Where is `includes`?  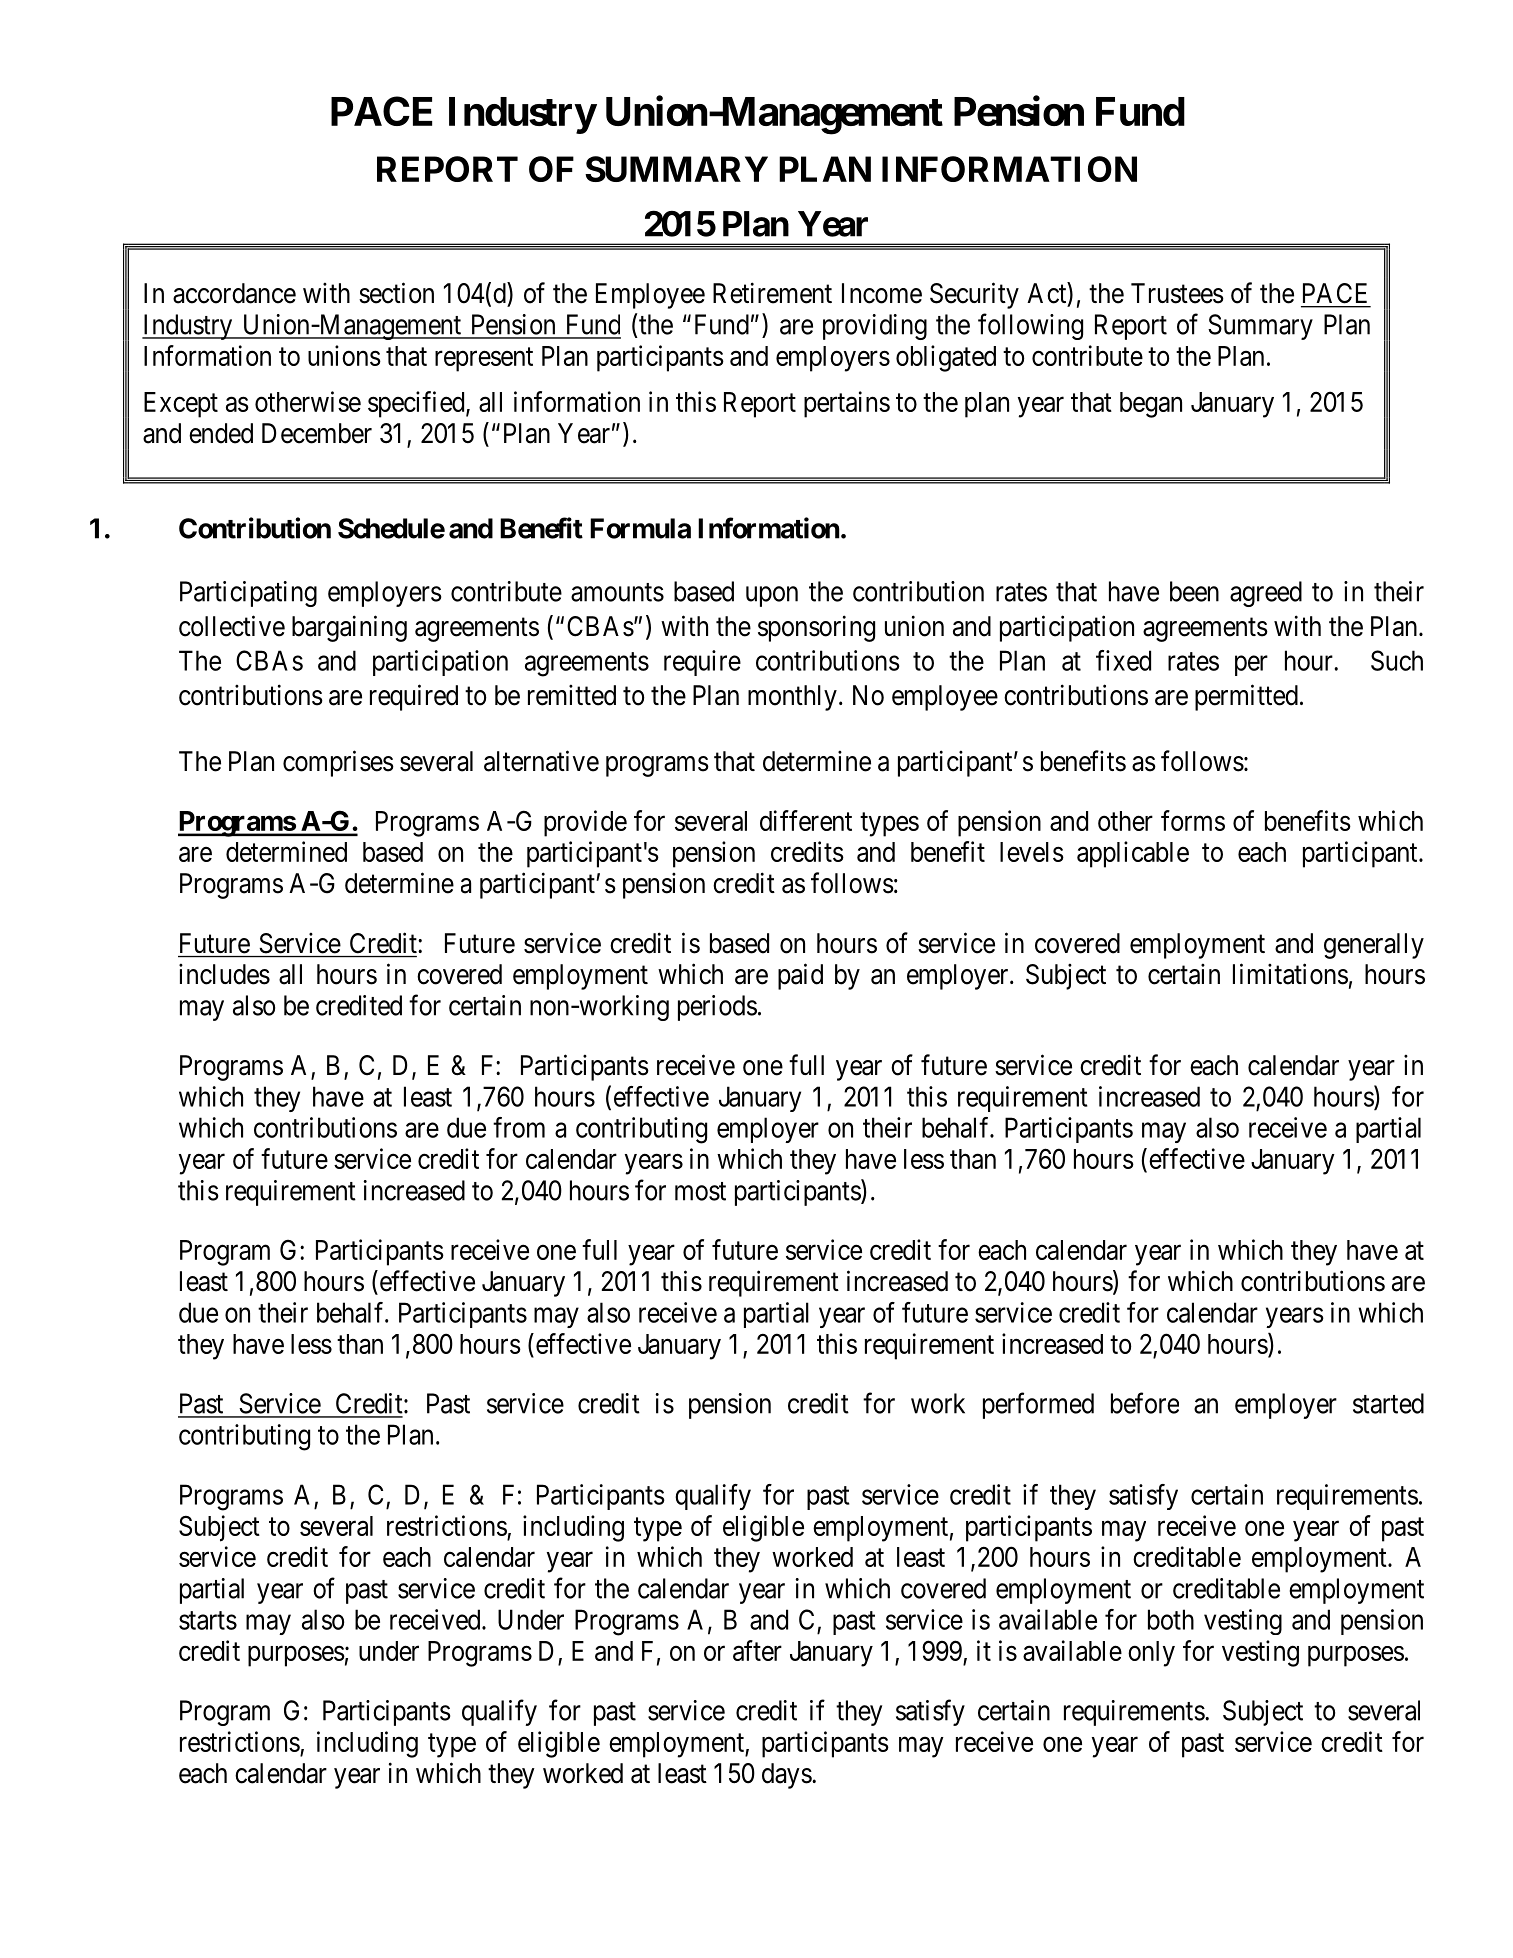
includes is located at coordinates (224, 974).
